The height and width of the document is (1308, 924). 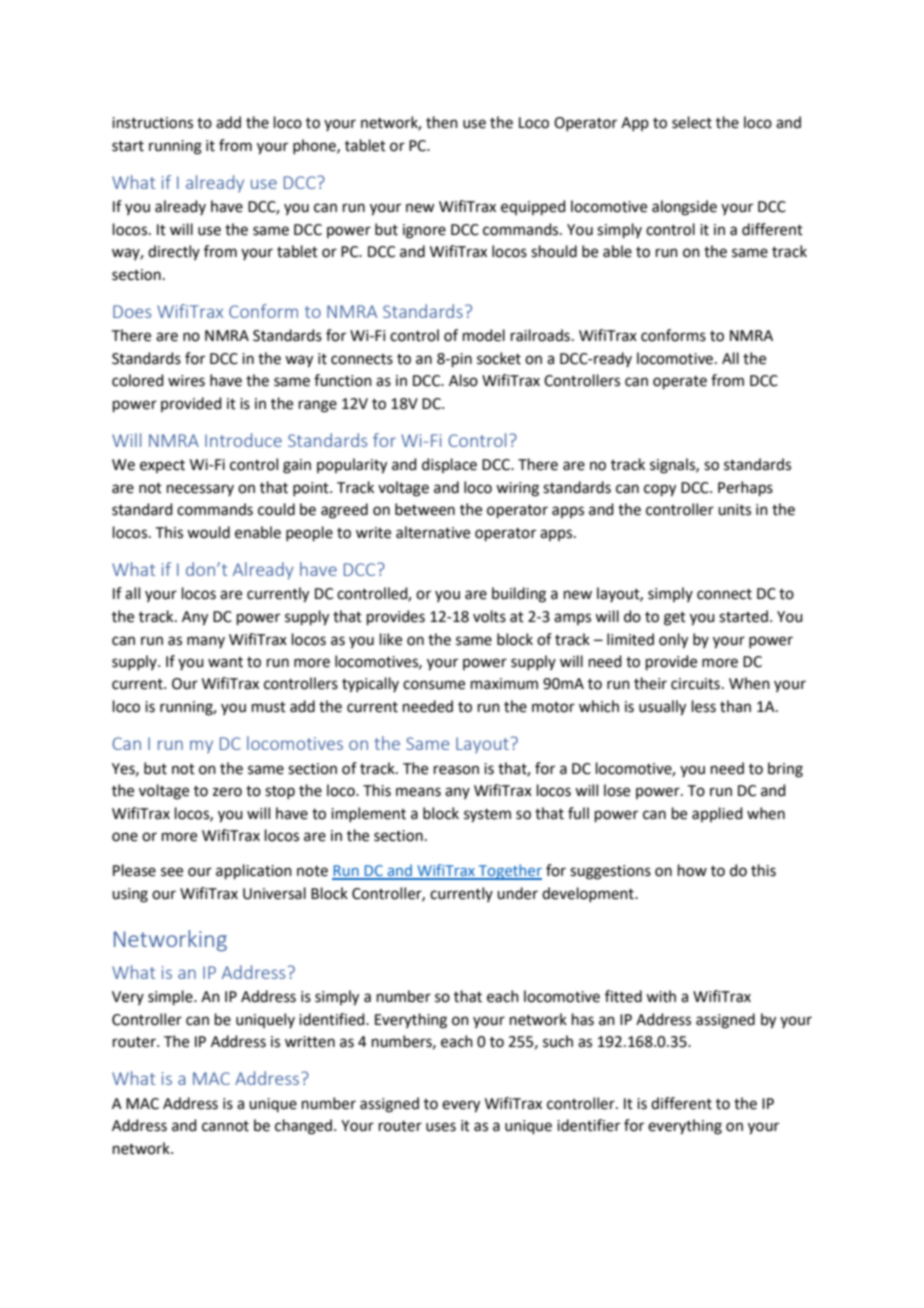 I want to click on zero, so click(x=227, y=792).
